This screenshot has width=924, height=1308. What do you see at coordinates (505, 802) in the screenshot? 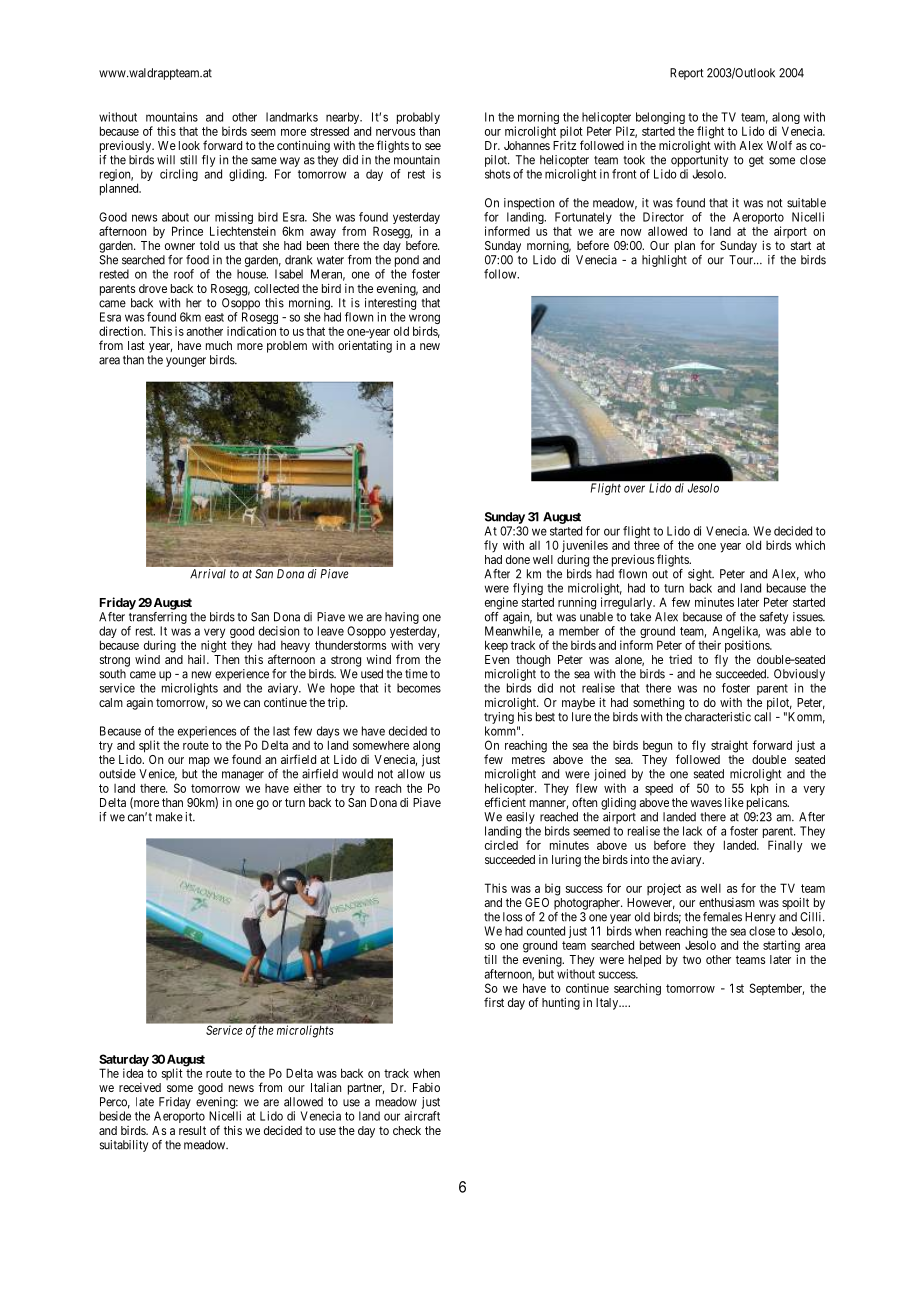
I see `efficient` at bounding box center [505, 802].
